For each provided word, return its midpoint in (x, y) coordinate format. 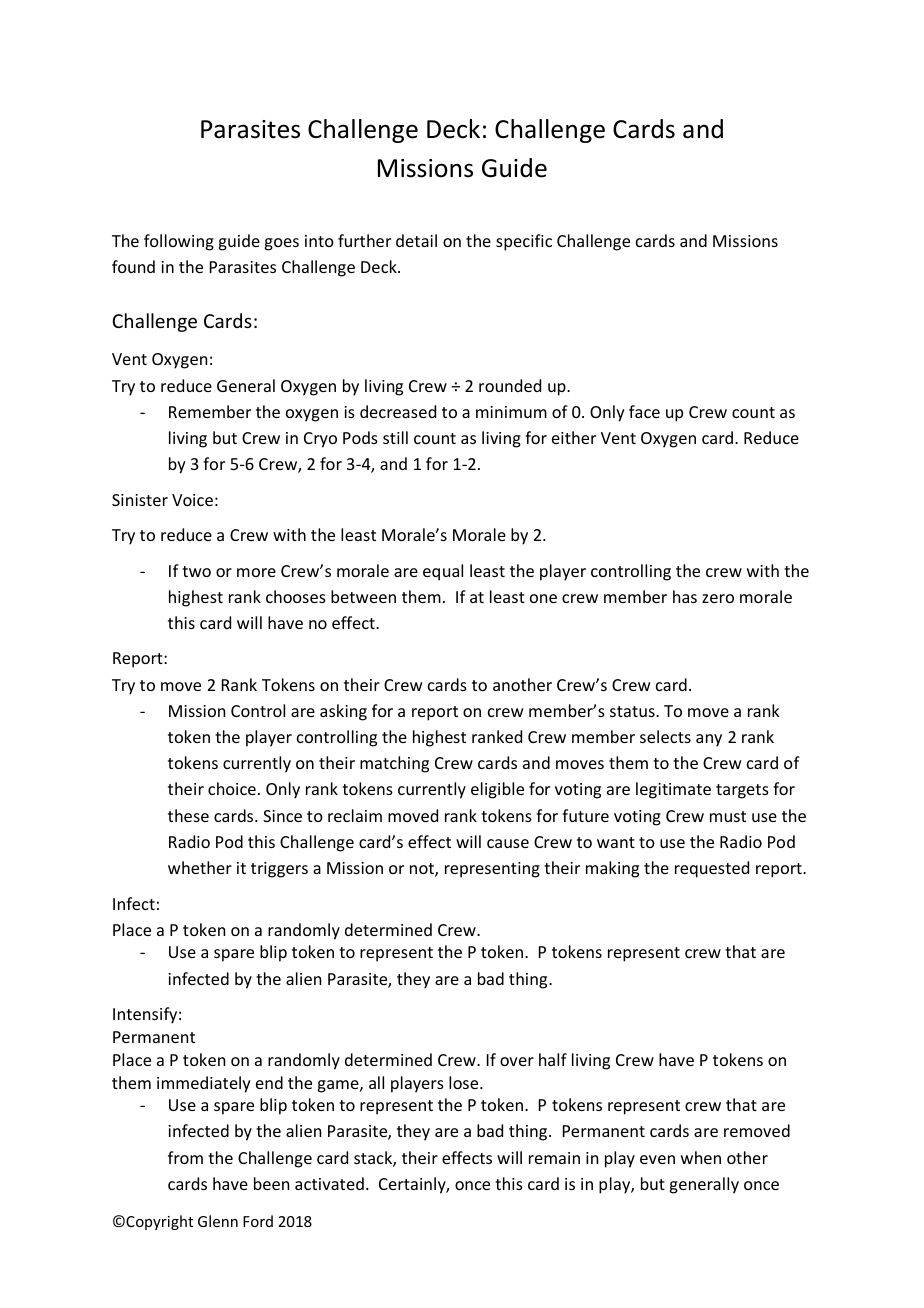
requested (712, 869)
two (196, 571)
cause (508, 843)
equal (443, 572)
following (179, 242)
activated (329, 1183)
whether (200, 867)
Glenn (218, 1221)
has (685, 596)
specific (524, 242)
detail (416, 240)
